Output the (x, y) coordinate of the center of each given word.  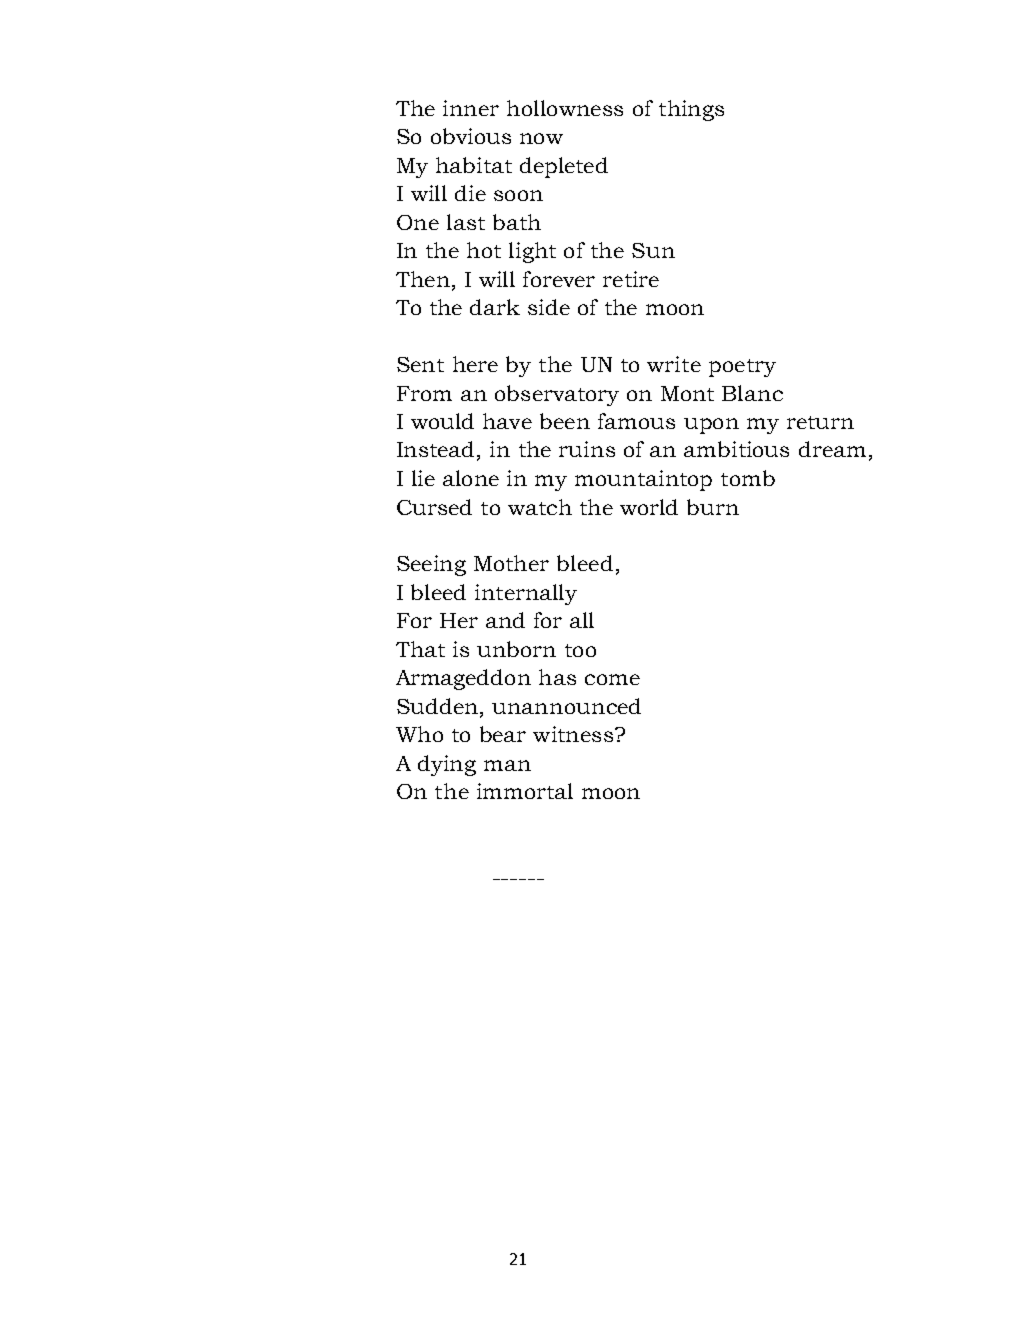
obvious (471, 136)
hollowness (565, 108)
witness (574, 734)
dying (447, 765)
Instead (435, 449)
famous (636, 421)
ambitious (736, 449)
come (612, 679)
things (691, 110)
